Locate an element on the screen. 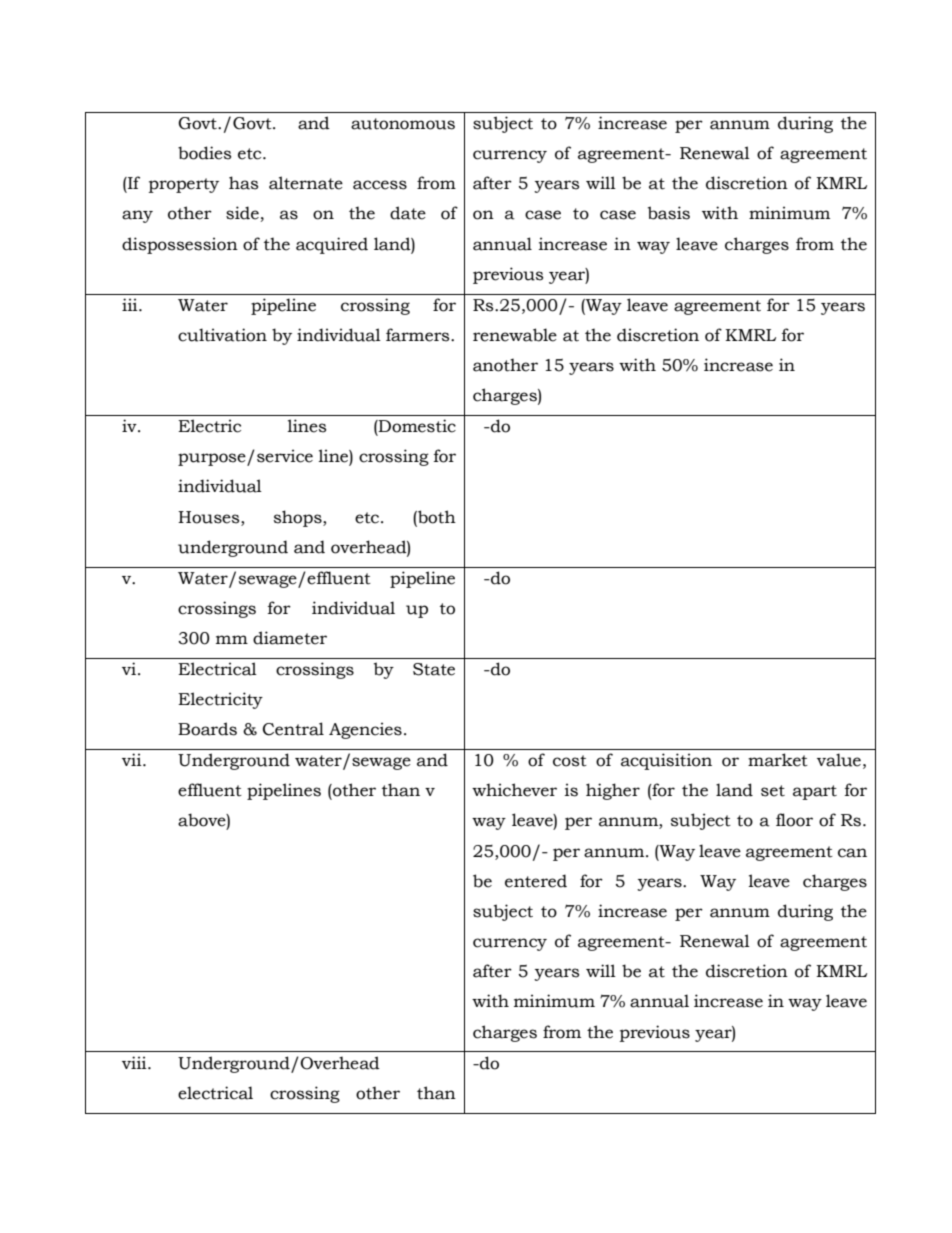 This screenshot has width=952, height=1233. autonomous is located at coordinates (403, 124).
